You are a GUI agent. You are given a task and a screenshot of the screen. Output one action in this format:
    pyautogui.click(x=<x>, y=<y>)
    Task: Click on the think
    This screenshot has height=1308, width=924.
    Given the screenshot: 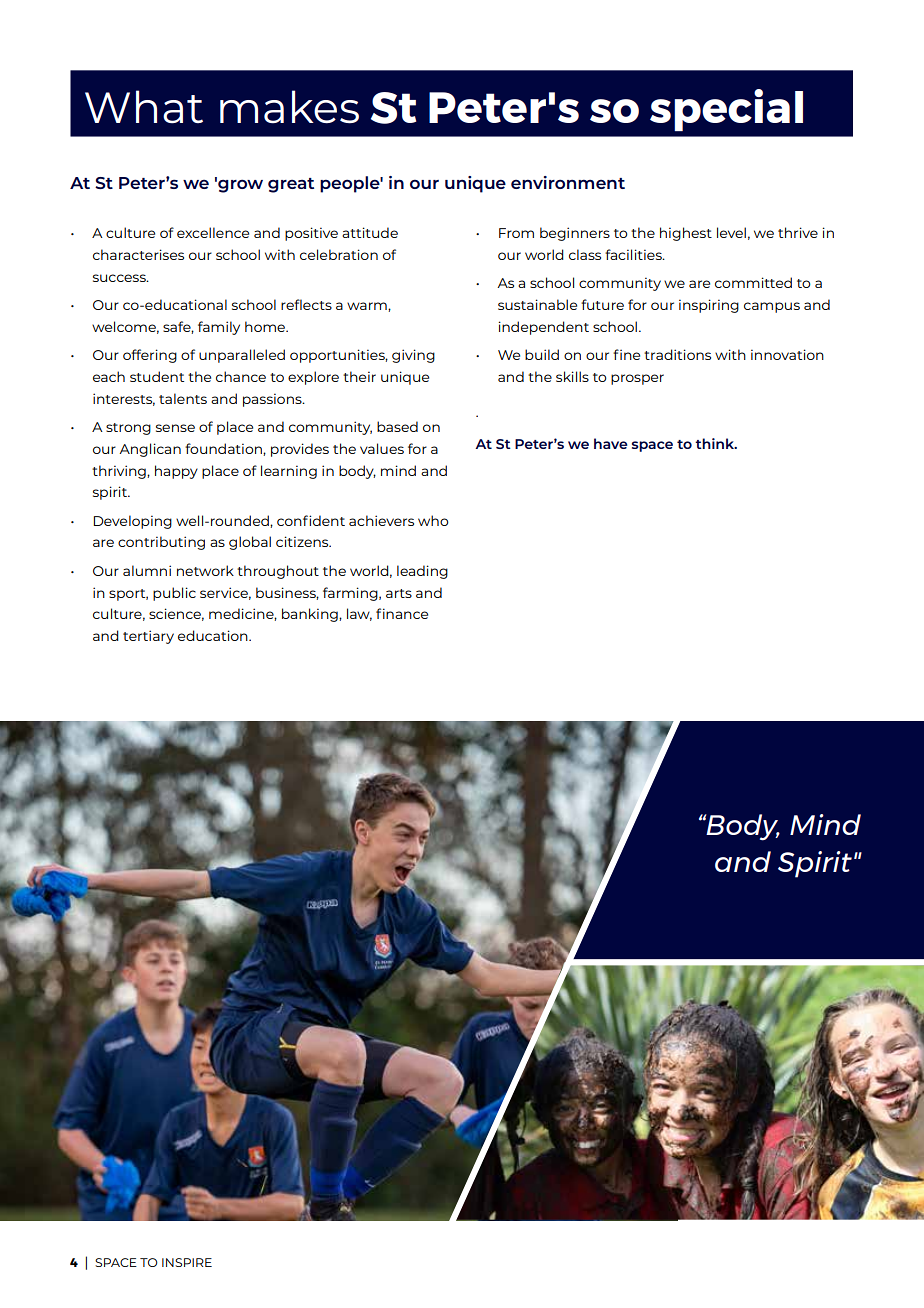 What is the action you would take?
    pyautogui.click(x=715, y=443)
